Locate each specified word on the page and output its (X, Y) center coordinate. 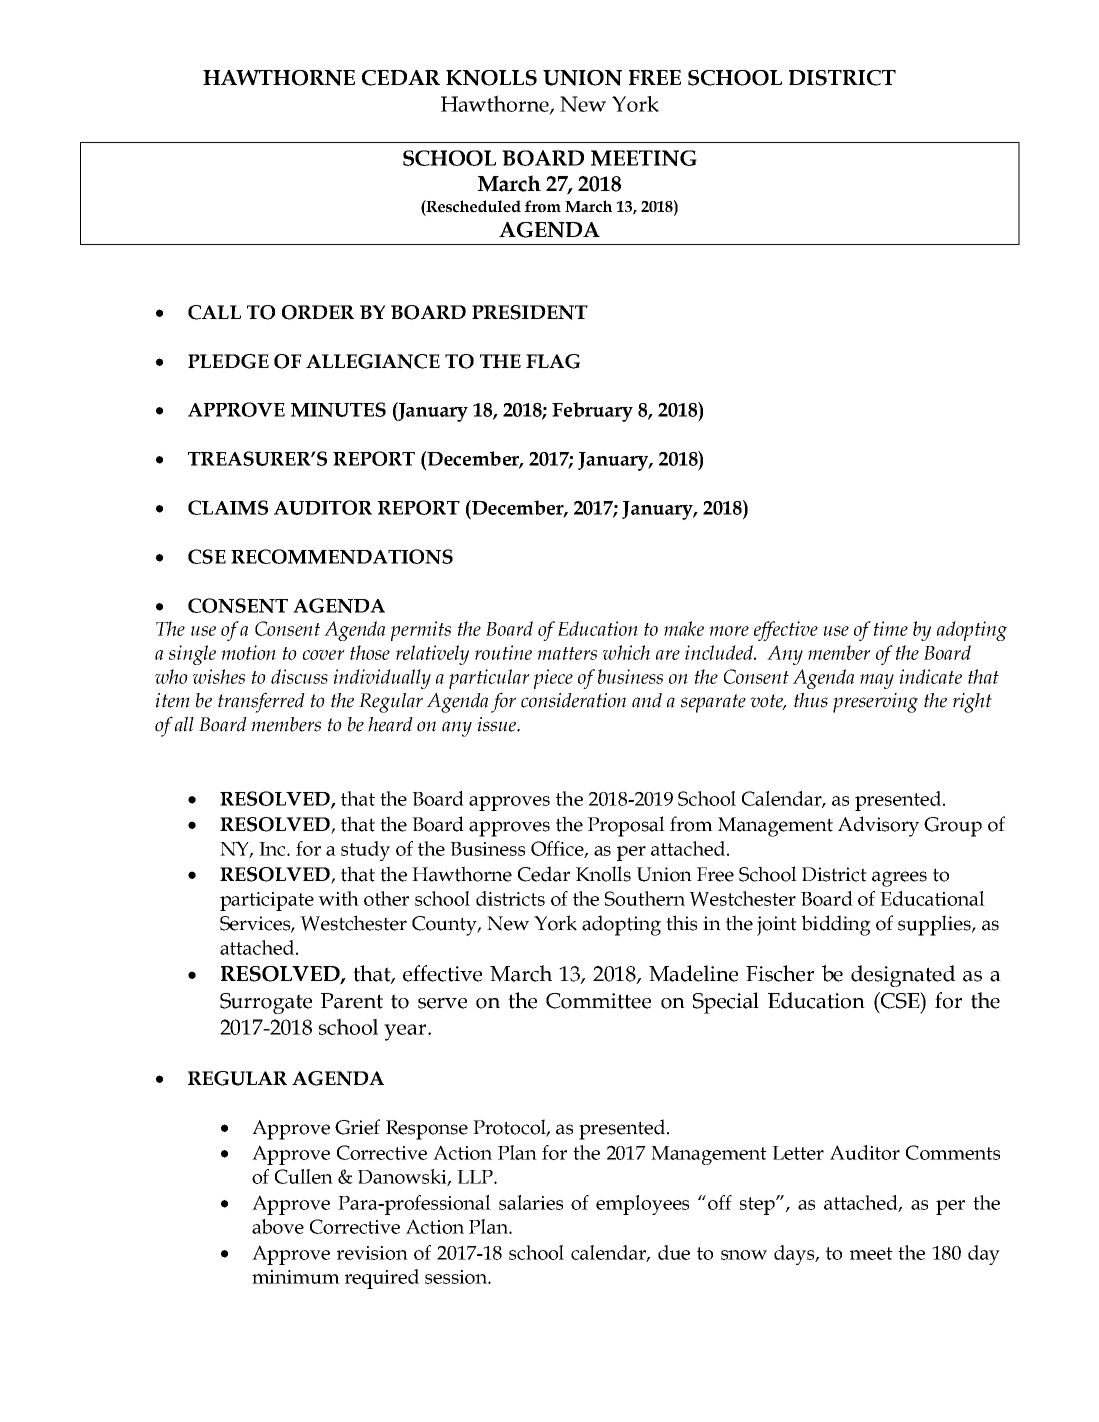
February (592, 412)
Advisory (878, 826)
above (278, 1226)
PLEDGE (228, 361)
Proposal (626, 826)
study (365, 851)
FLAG (553, 361)
